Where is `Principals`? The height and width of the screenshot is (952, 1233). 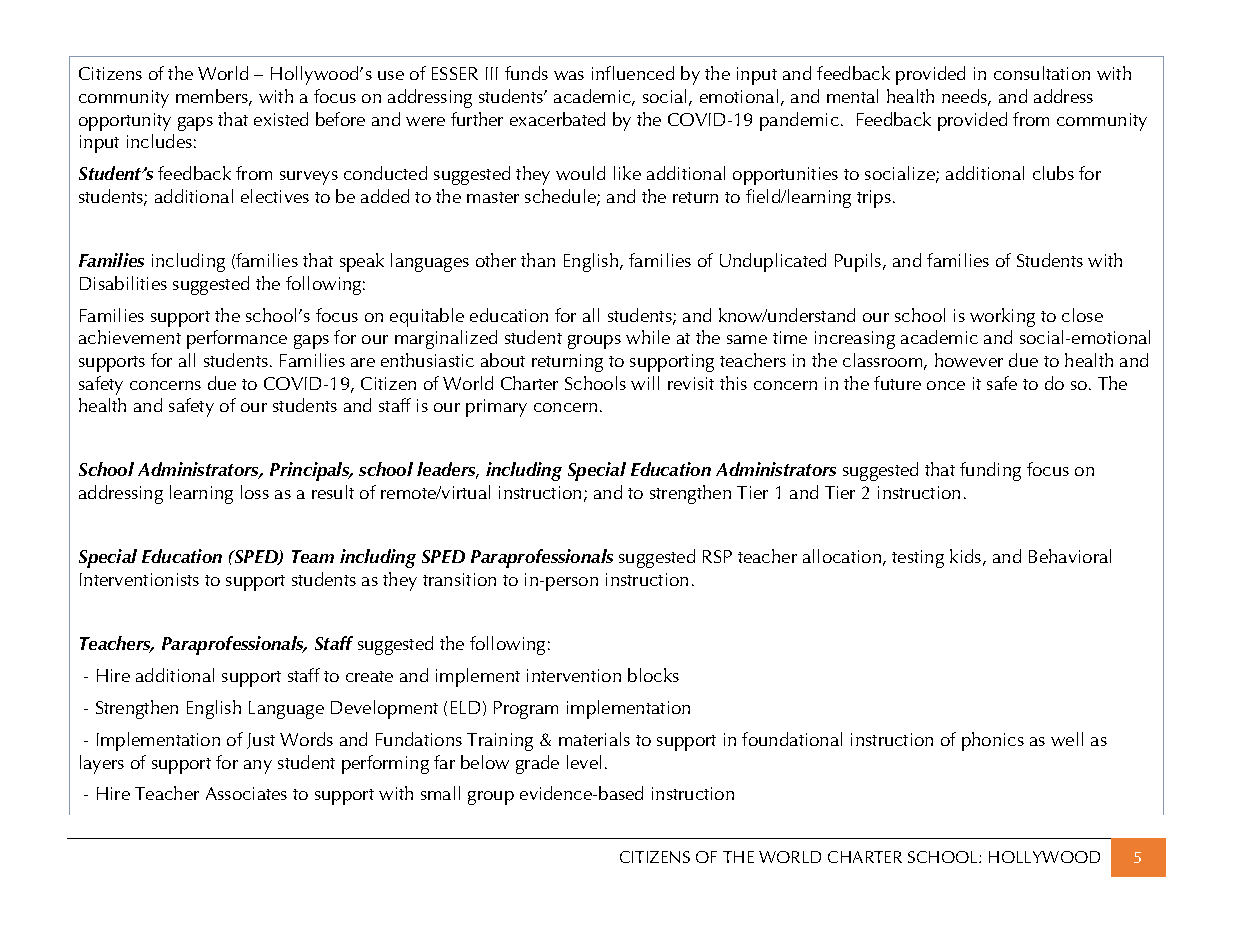
Principals is located at coordinates (311, 471).
